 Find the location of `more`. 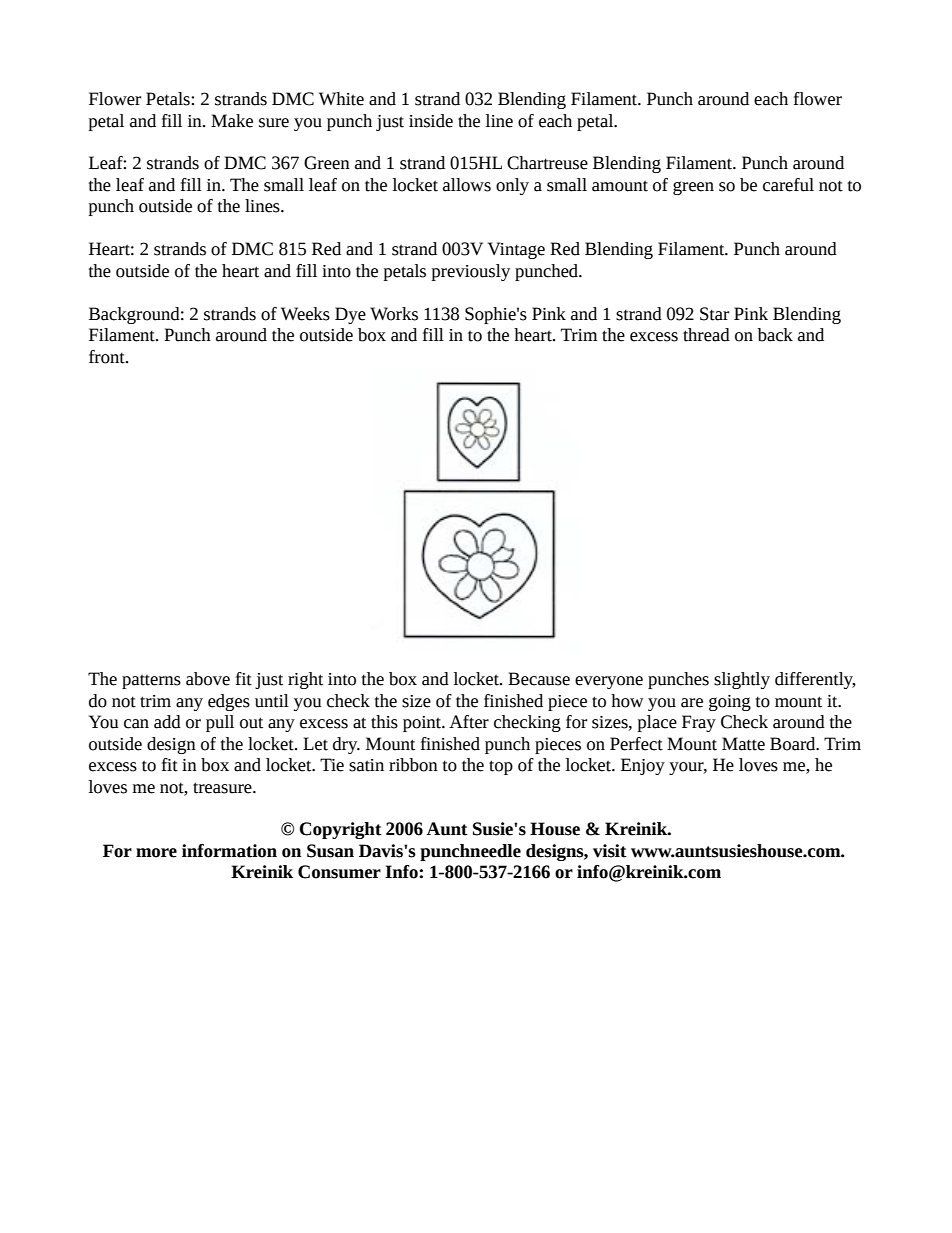

more is located at coordinates (156, 853).
